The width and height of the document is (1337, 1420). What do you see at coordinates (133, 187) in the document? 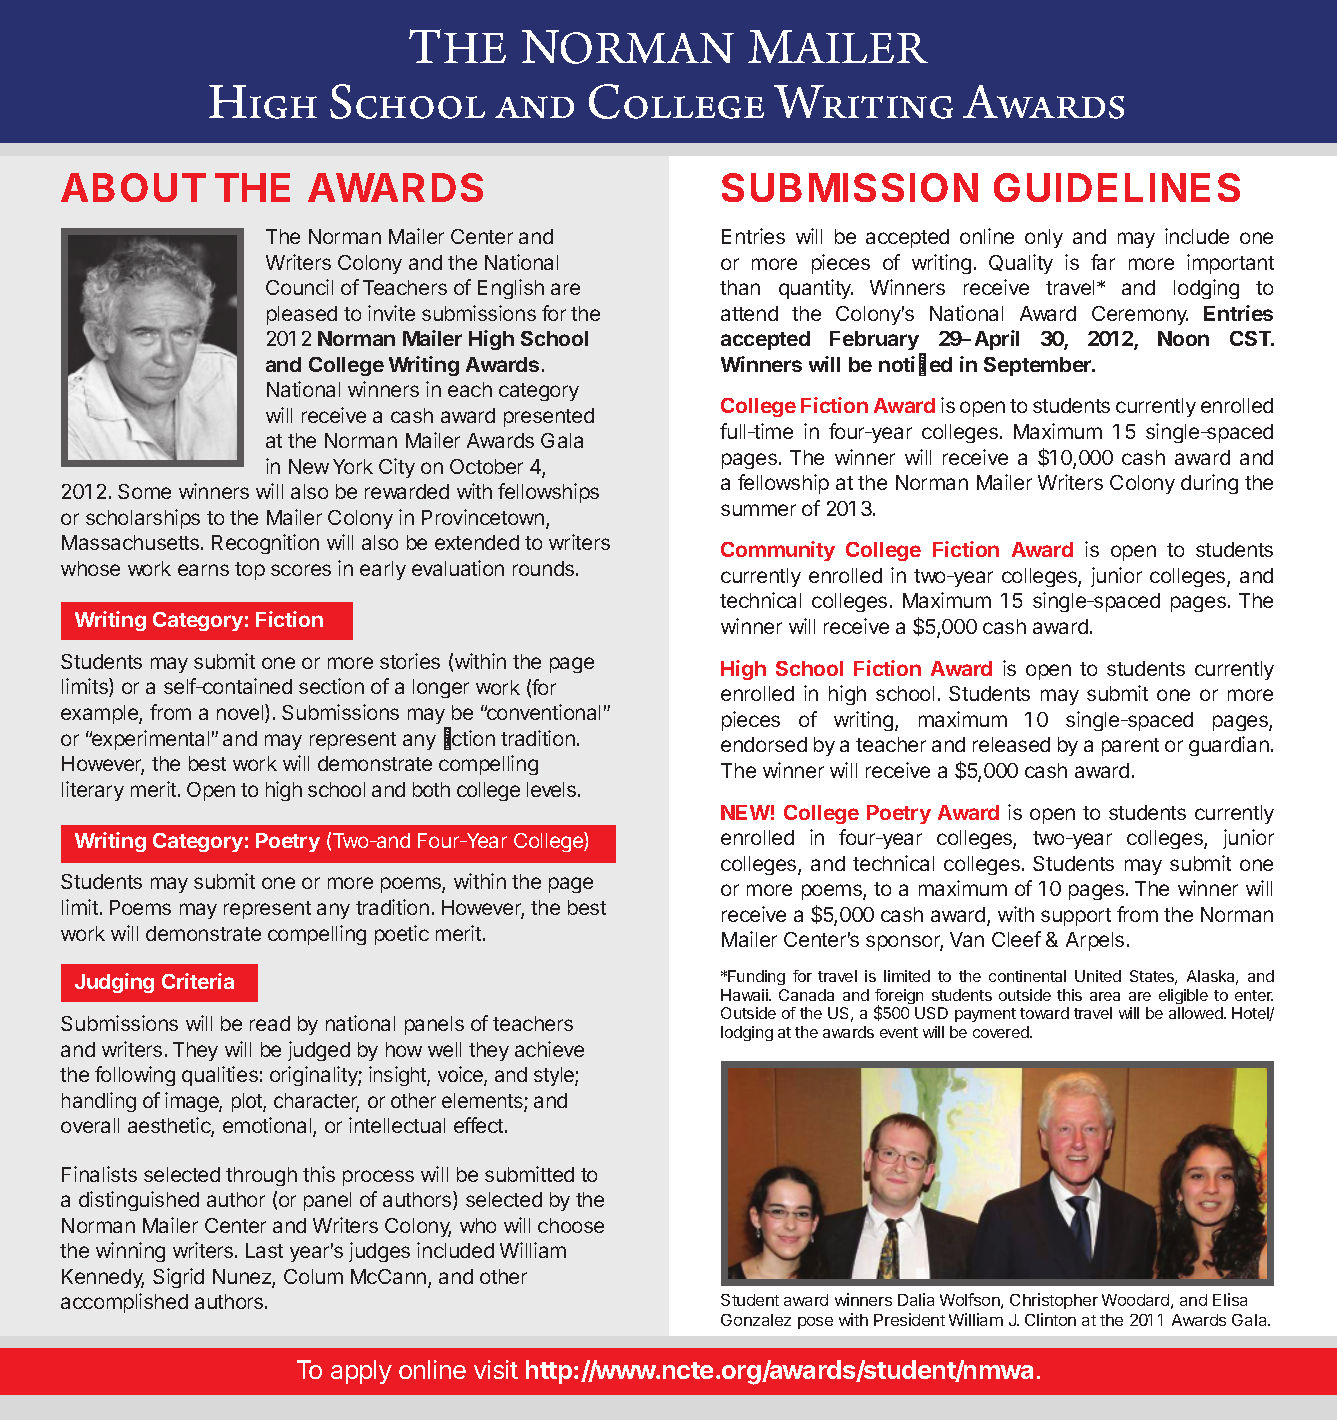
I see `ABOUT` at bounding box center [133, 187].
